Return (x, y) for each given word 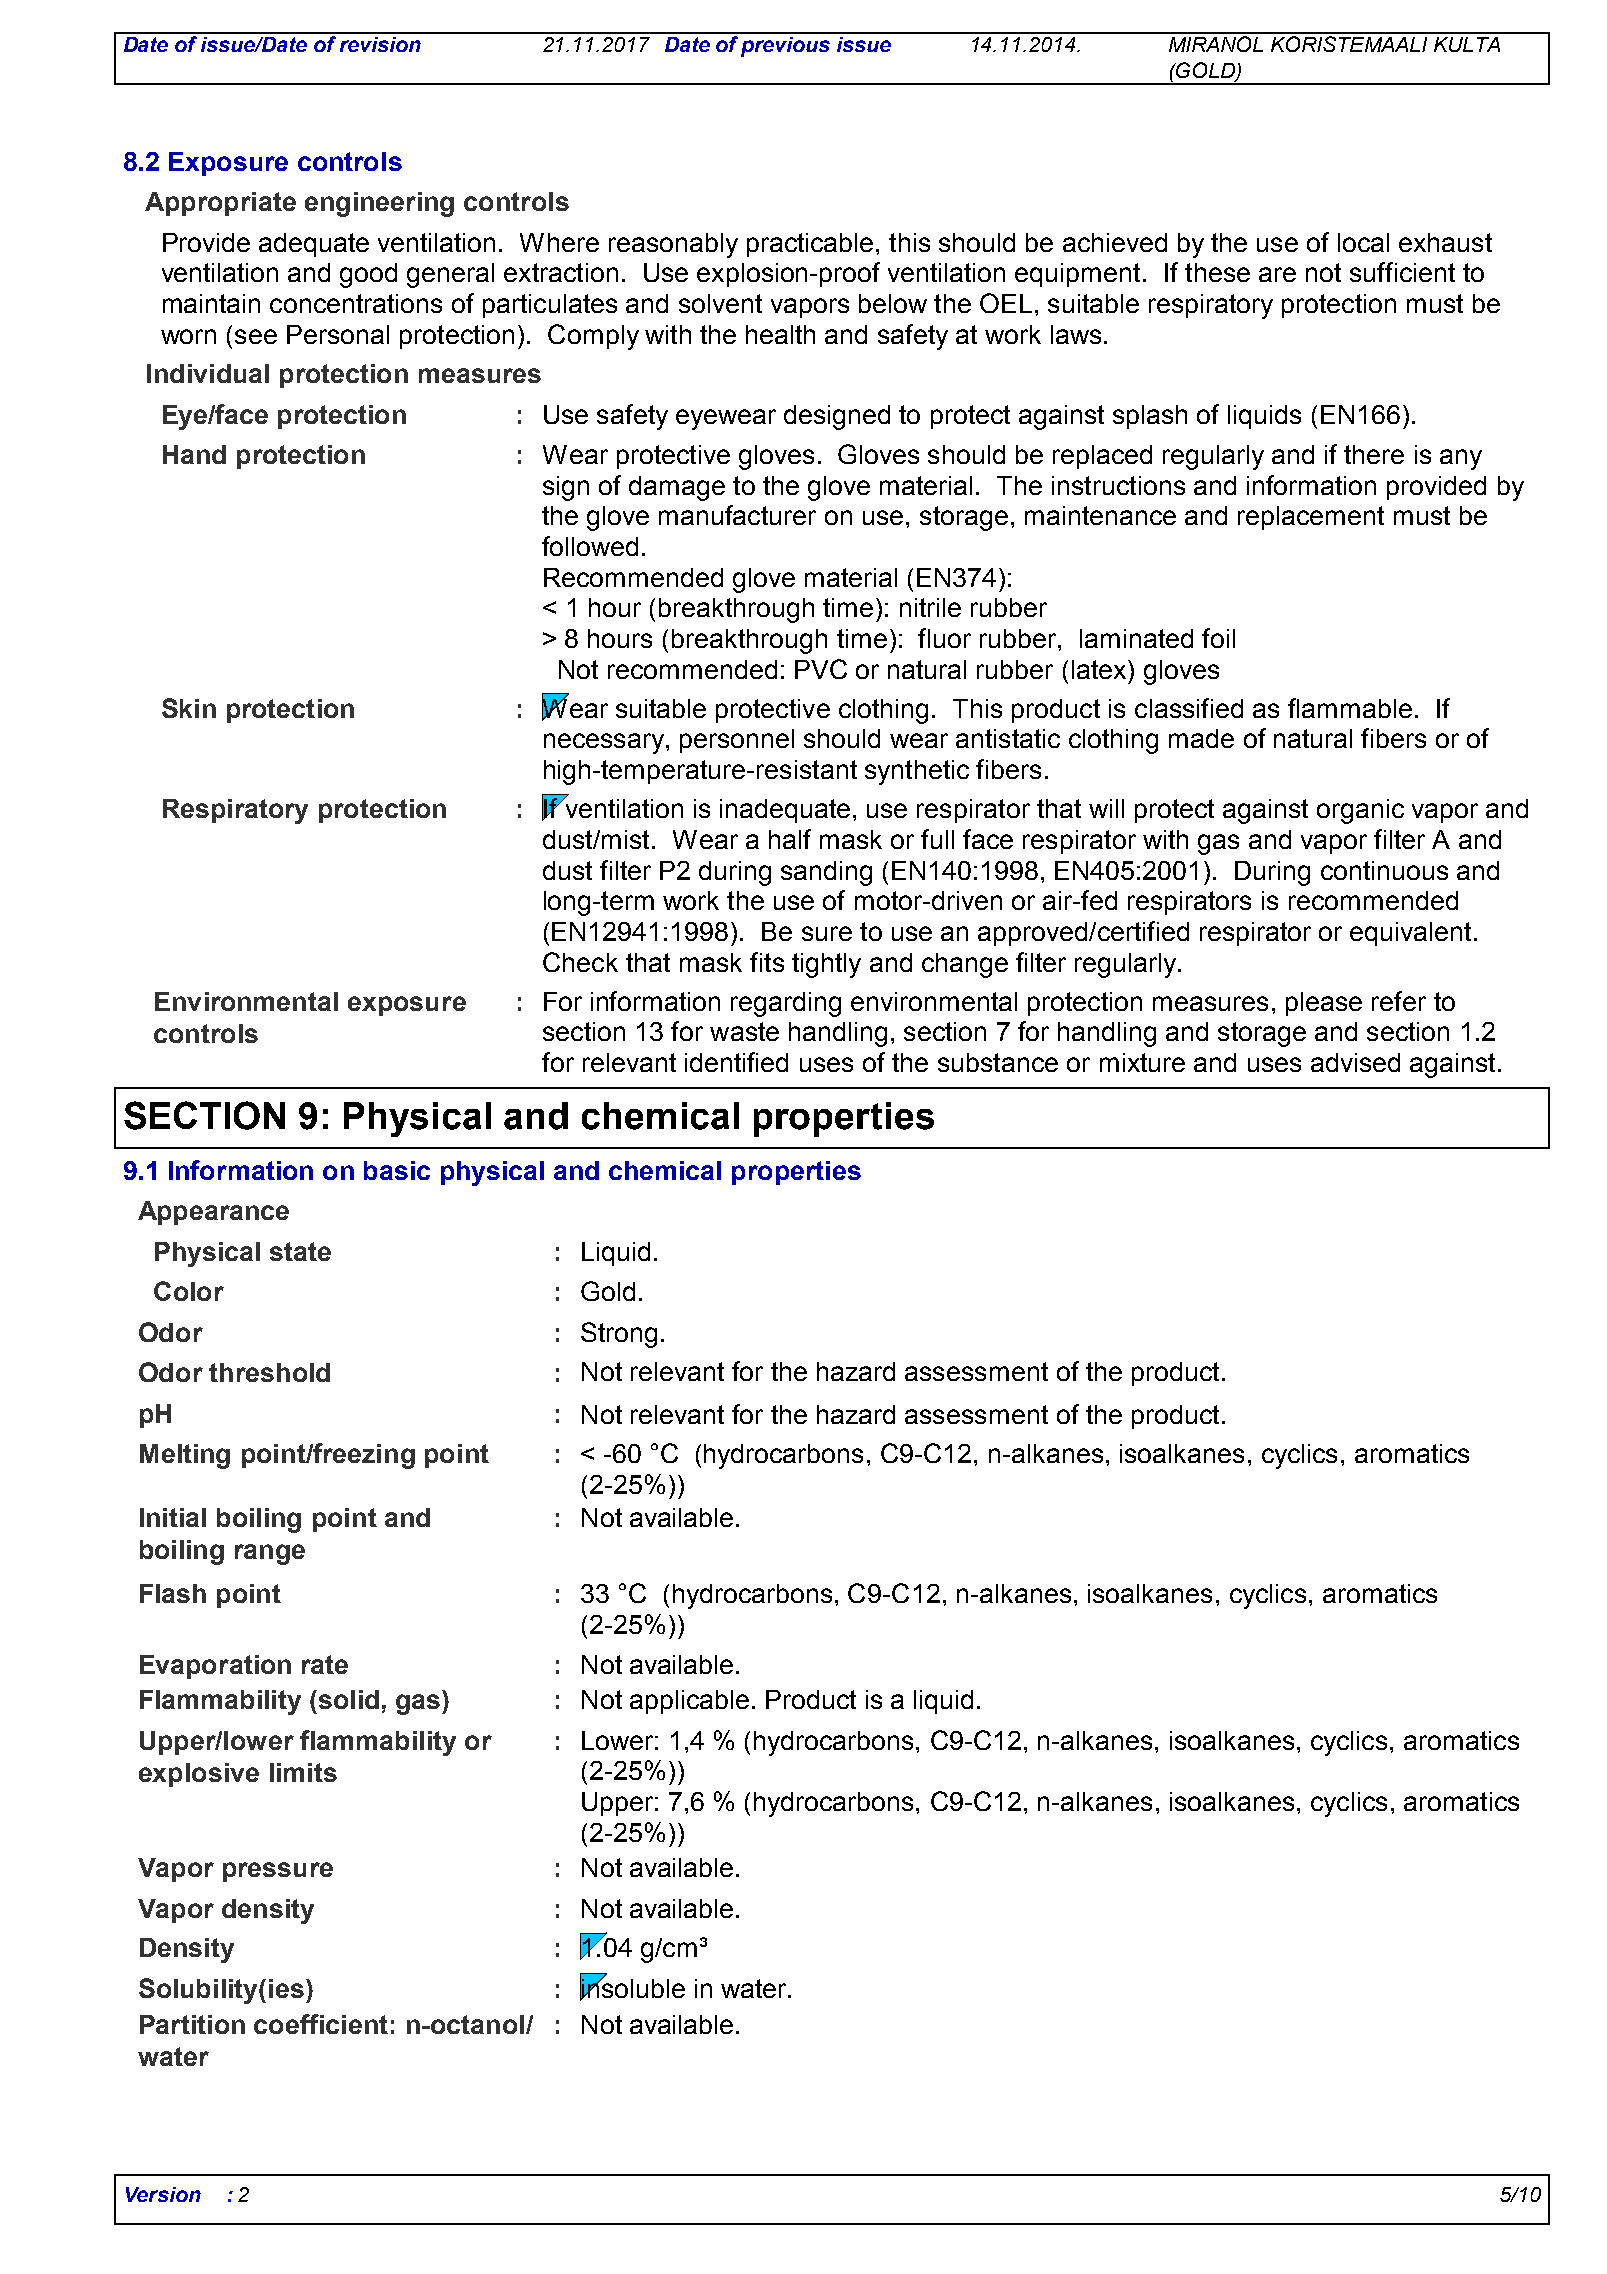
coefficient (321, 2024)
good (368, 275)
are (1277, 274)
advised (1355, 1062)
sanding (826, 873)
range (270, 1554)
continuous (1384, 870)
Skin (189, 708)
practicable (810, 245)
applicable (689, 1702)
